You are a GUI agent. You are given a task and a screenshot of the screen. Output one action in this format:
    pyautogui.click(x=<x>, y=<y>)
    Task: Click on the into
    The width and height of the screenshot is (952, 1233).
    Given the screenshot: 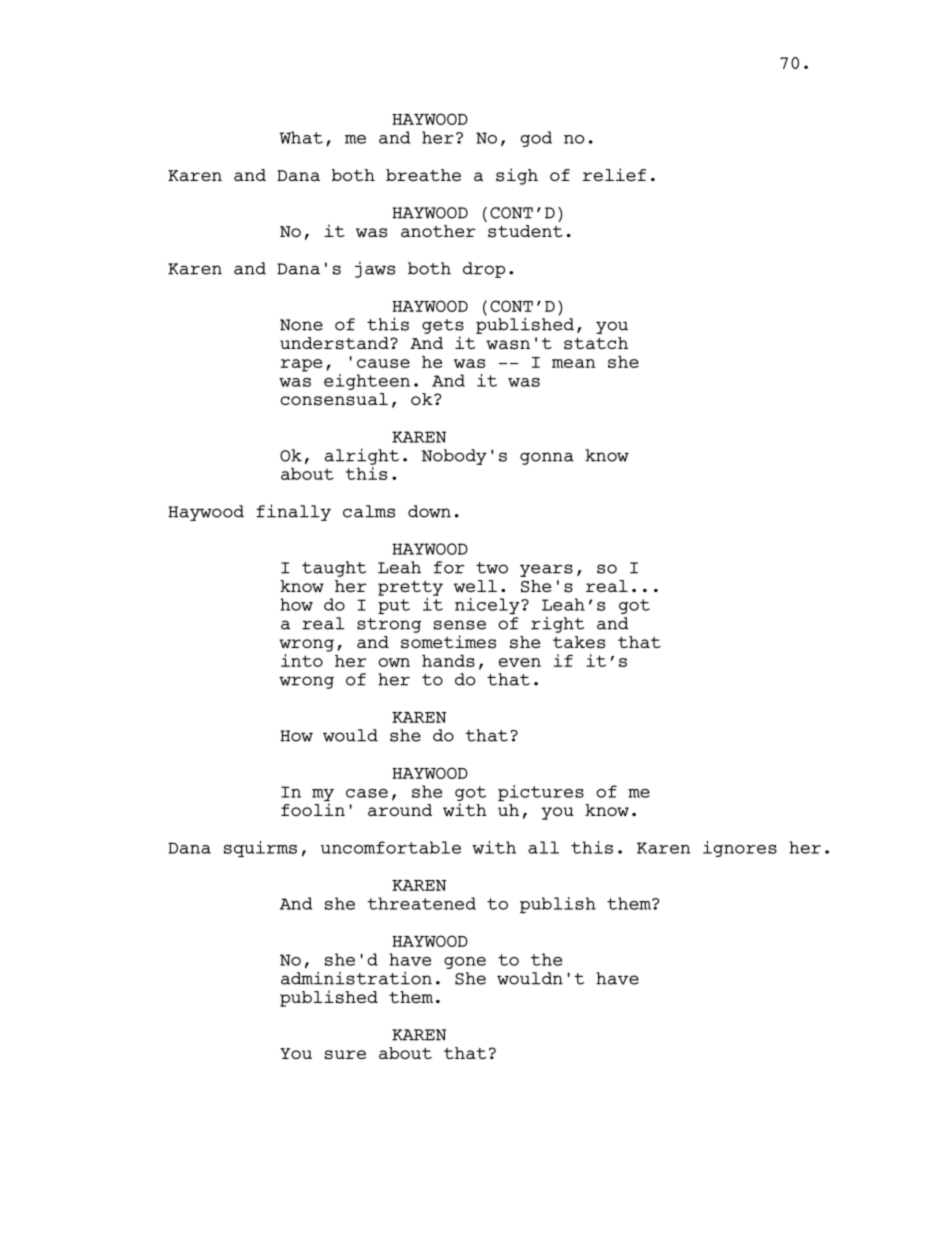 What is the action you would take?
    pyautogui.click(x=302, y=660)
